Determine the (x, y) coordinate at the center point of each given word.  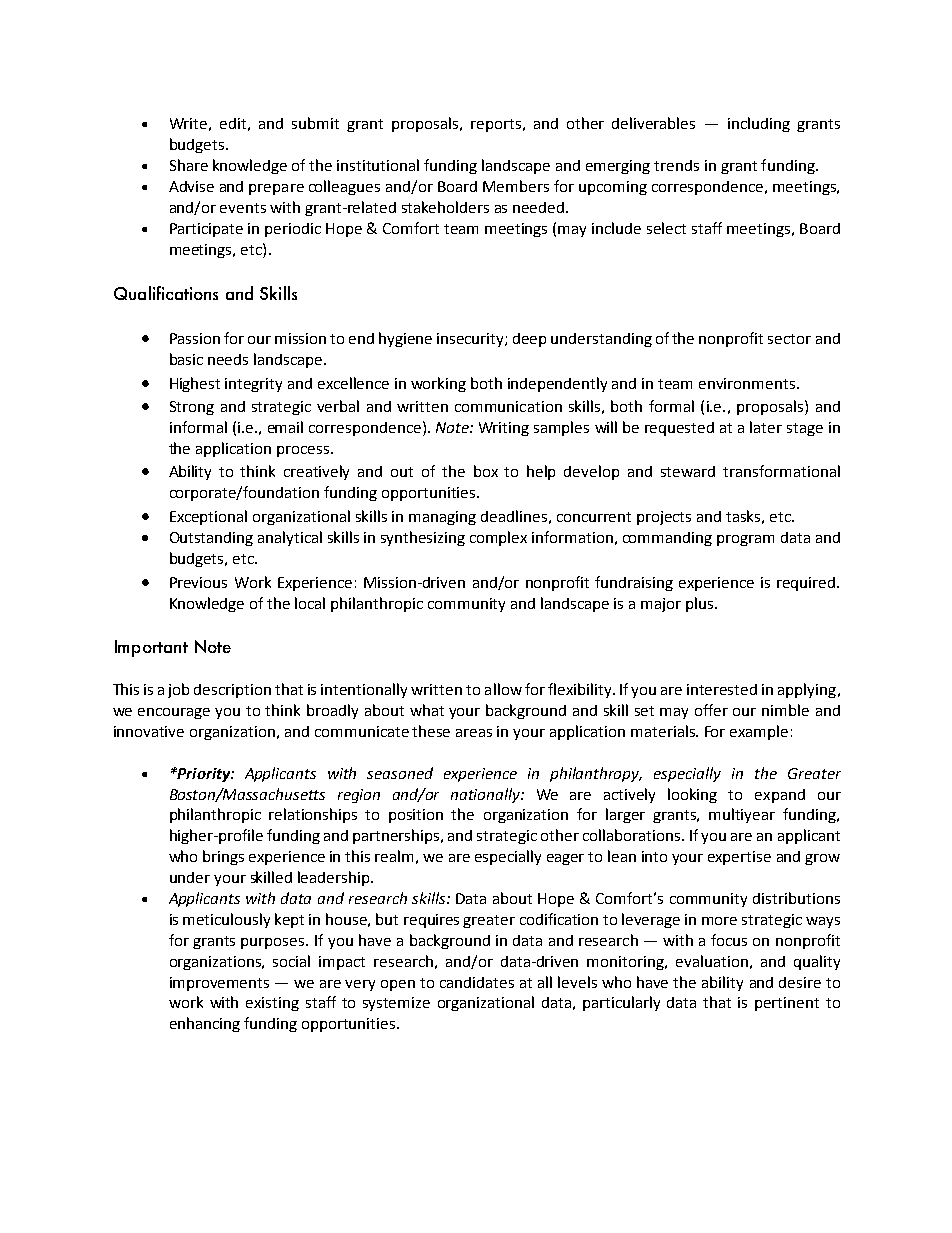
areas (474, 733)
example (759, 732)
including (759, 124)
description (232, 691)
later (766, 427)
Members (516, 186)
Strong (192, 408)
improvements (219, 984)
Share (189, 165)
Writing (504, 429)
